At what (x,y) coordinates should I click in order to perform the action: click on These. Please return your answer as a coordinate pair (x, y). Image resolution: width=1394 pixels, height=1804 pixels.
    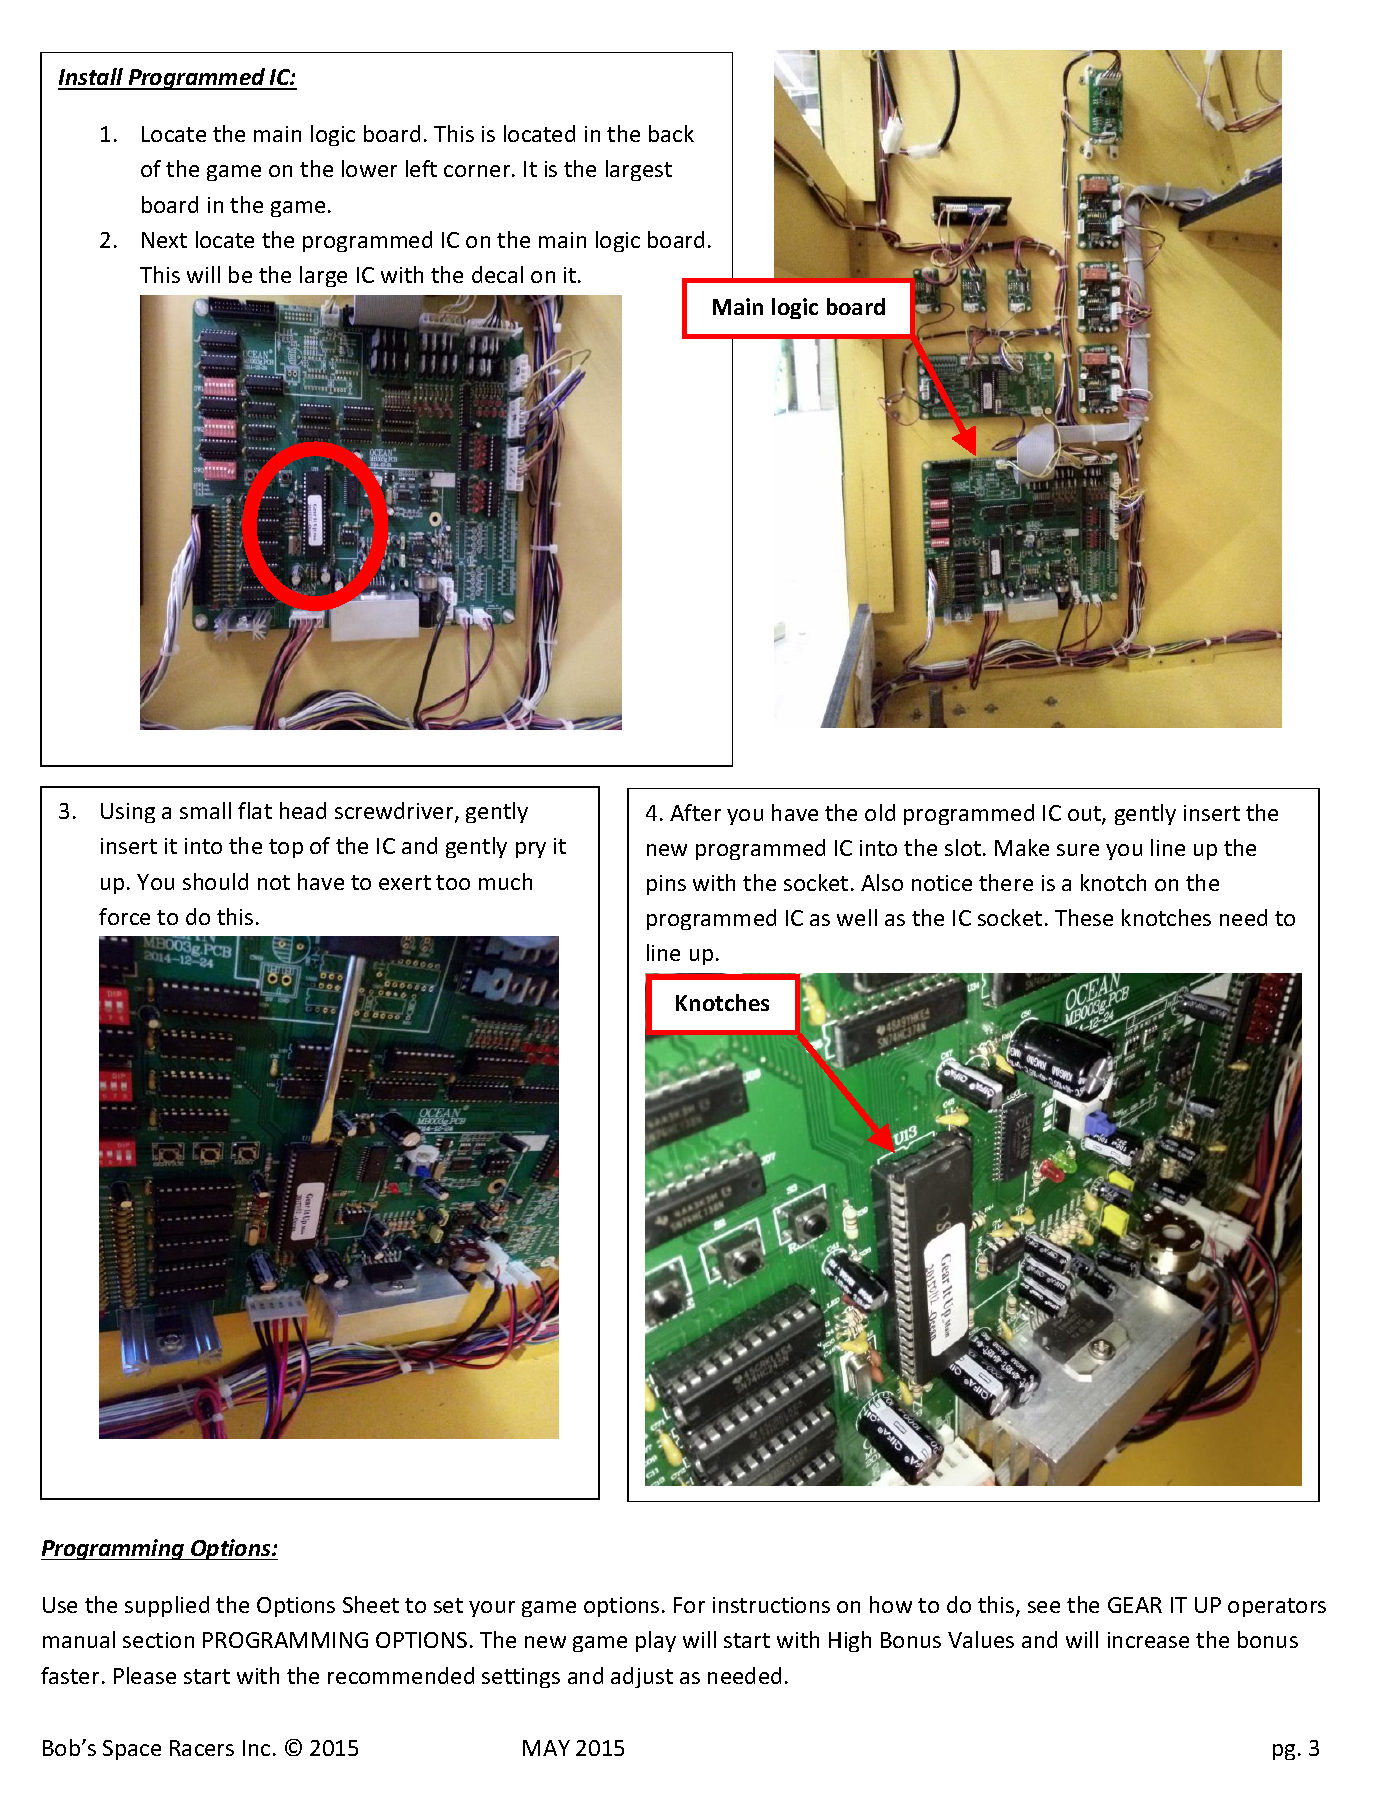
    Looking at the image, I should click on (1084, 917).
